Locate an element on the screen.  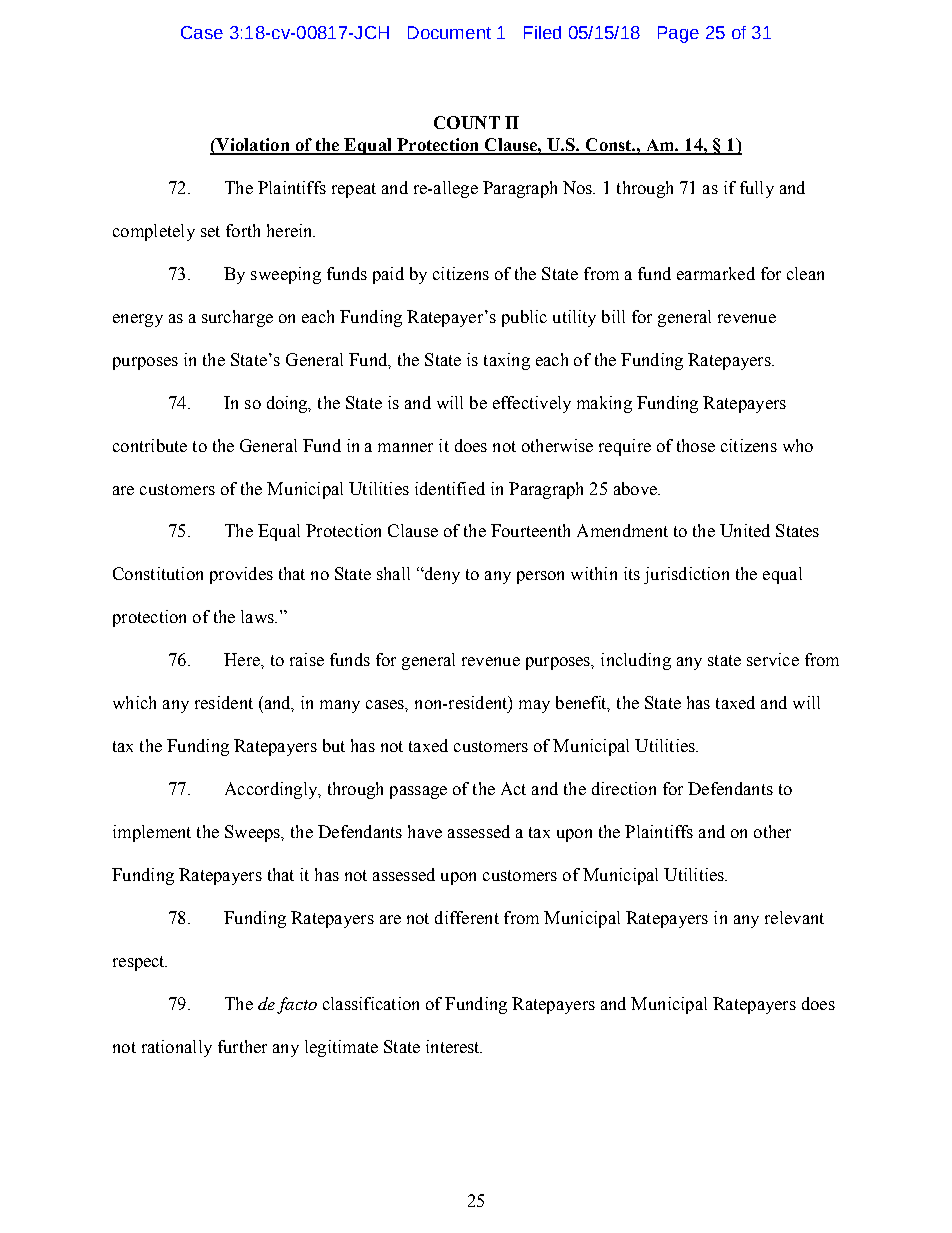
relevant is located at coordinates (794, 917).
